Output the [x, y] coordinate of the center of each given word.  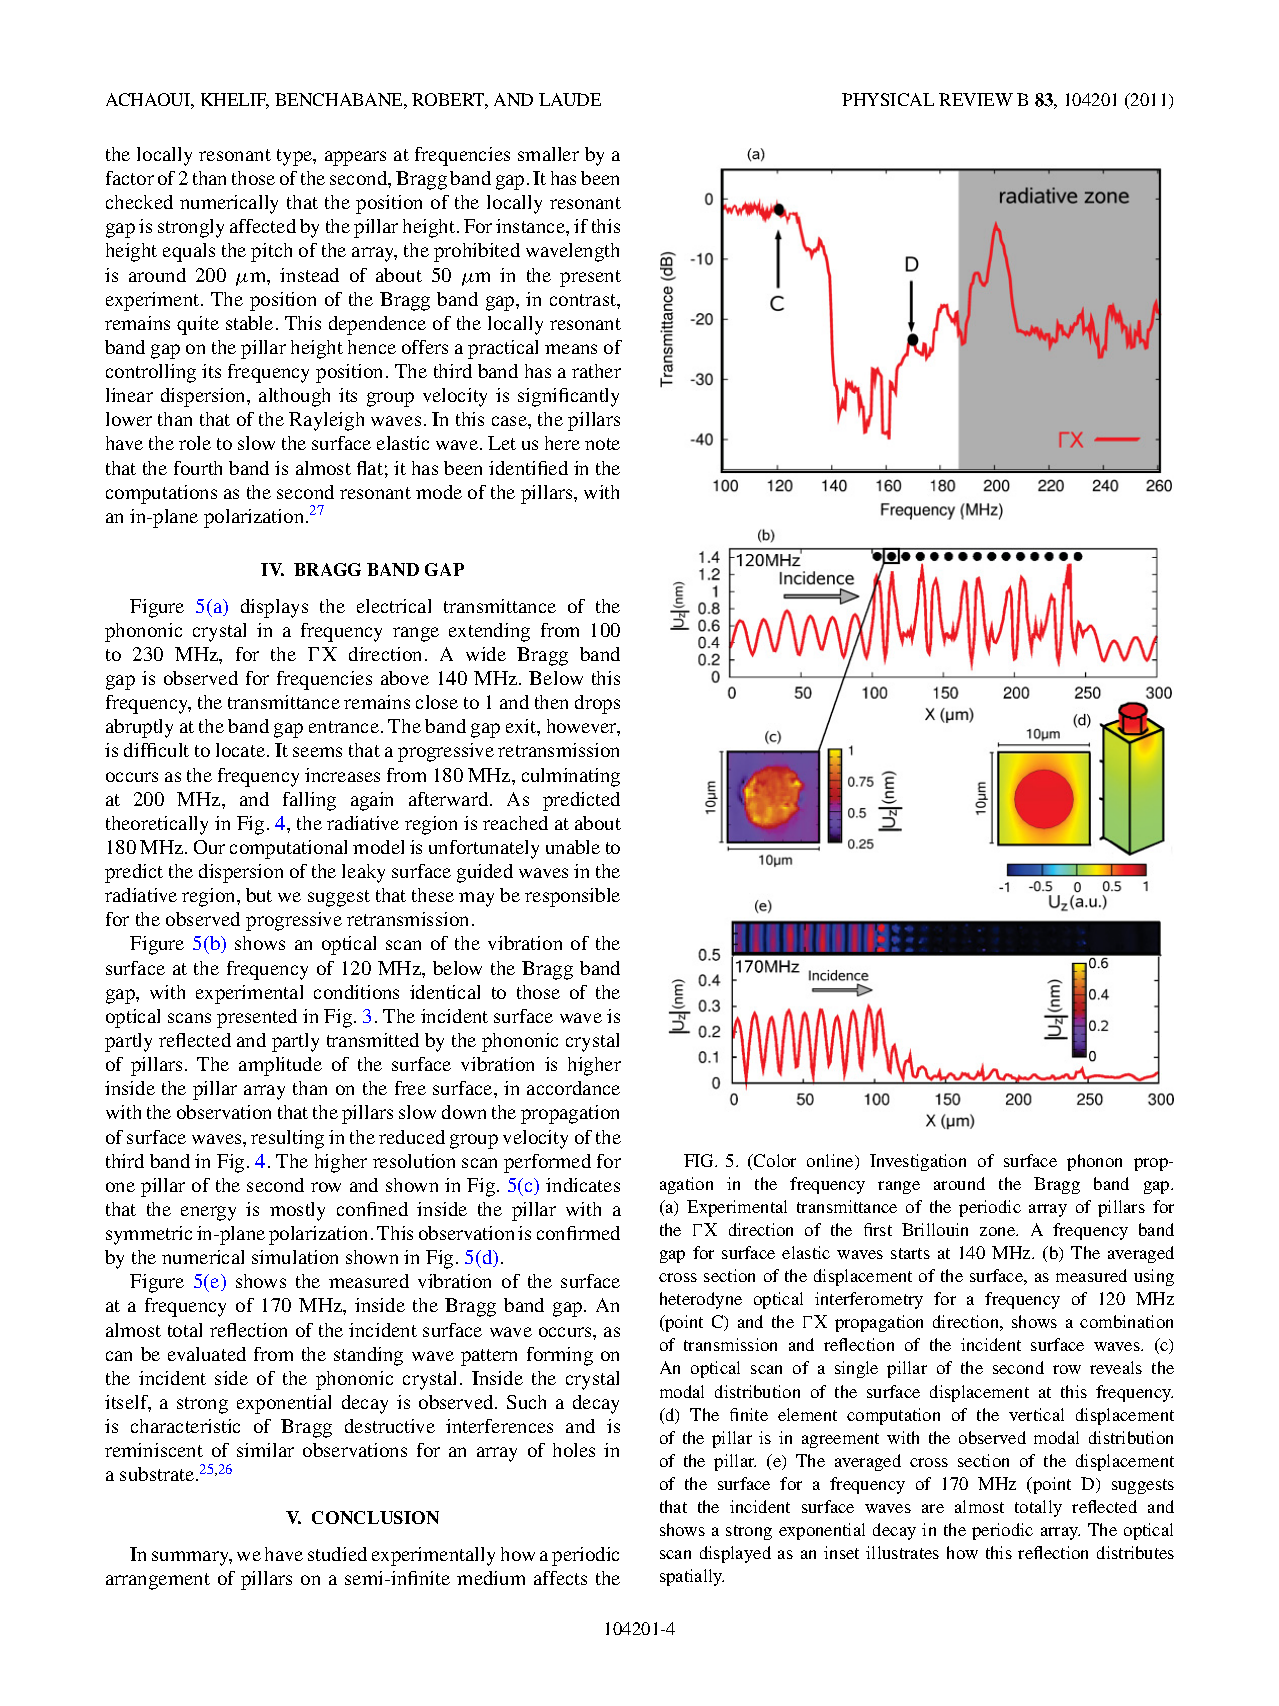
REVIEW [976, 99]
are [933, 1508]
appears [355, 158]
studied [337, 1554]
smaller [548, 154]
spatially [692, 1577]
